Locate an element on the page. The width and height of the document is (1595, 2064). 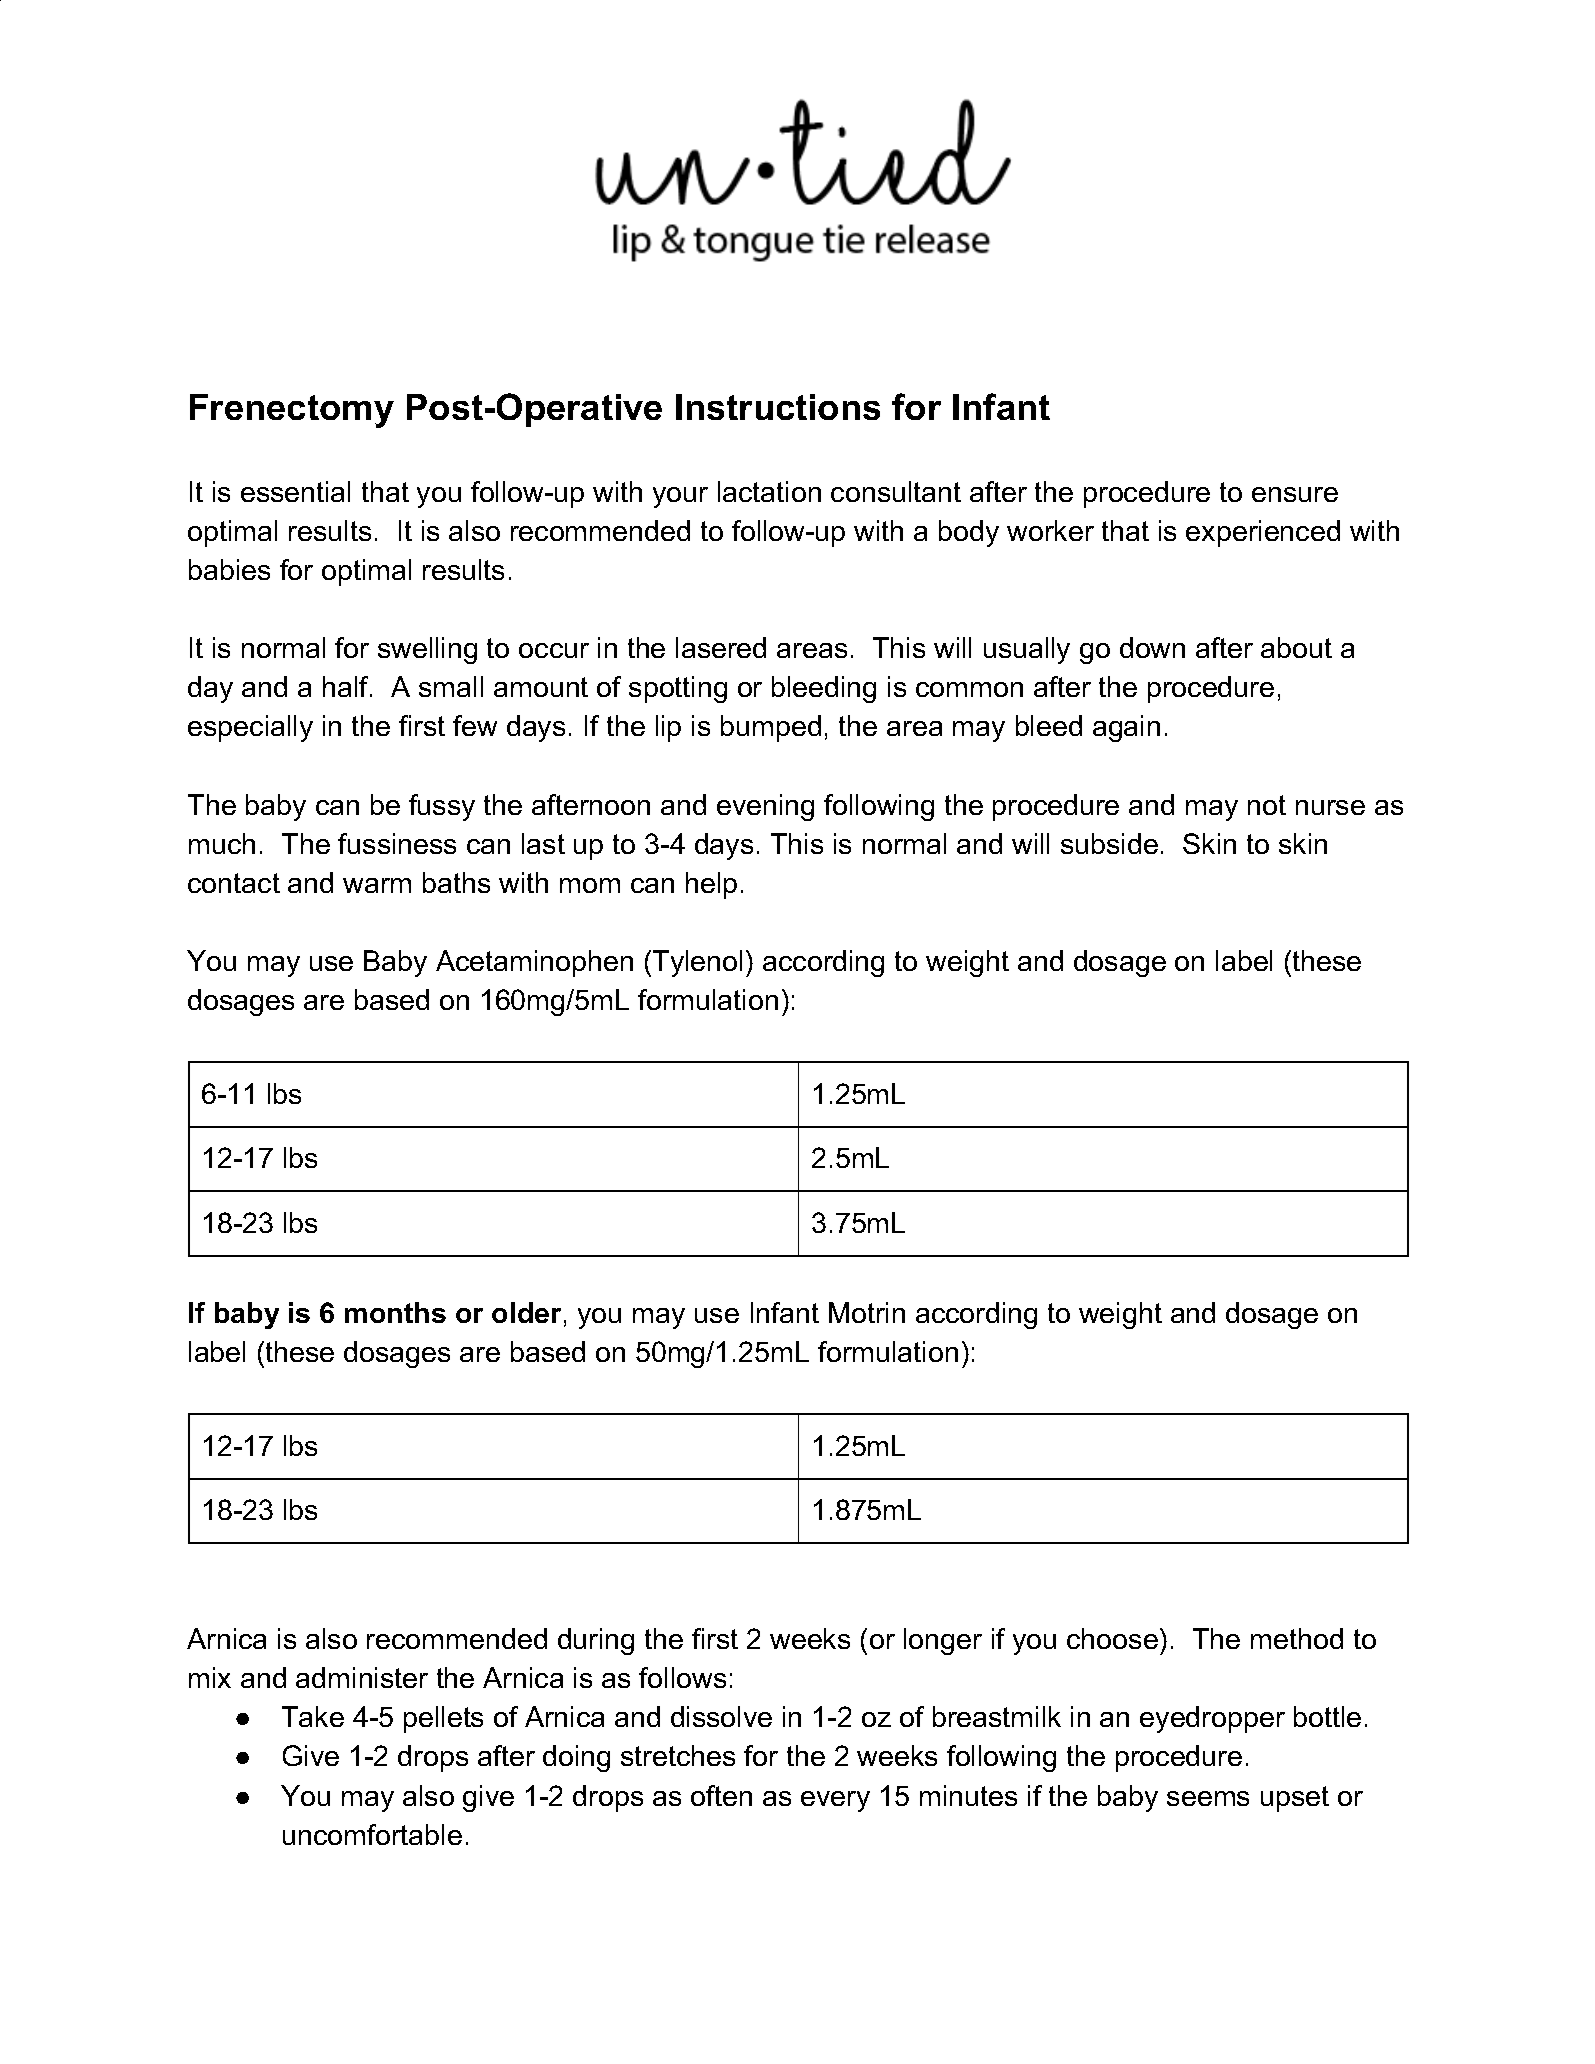
Tylenol is located at coordinates (697, 963).
